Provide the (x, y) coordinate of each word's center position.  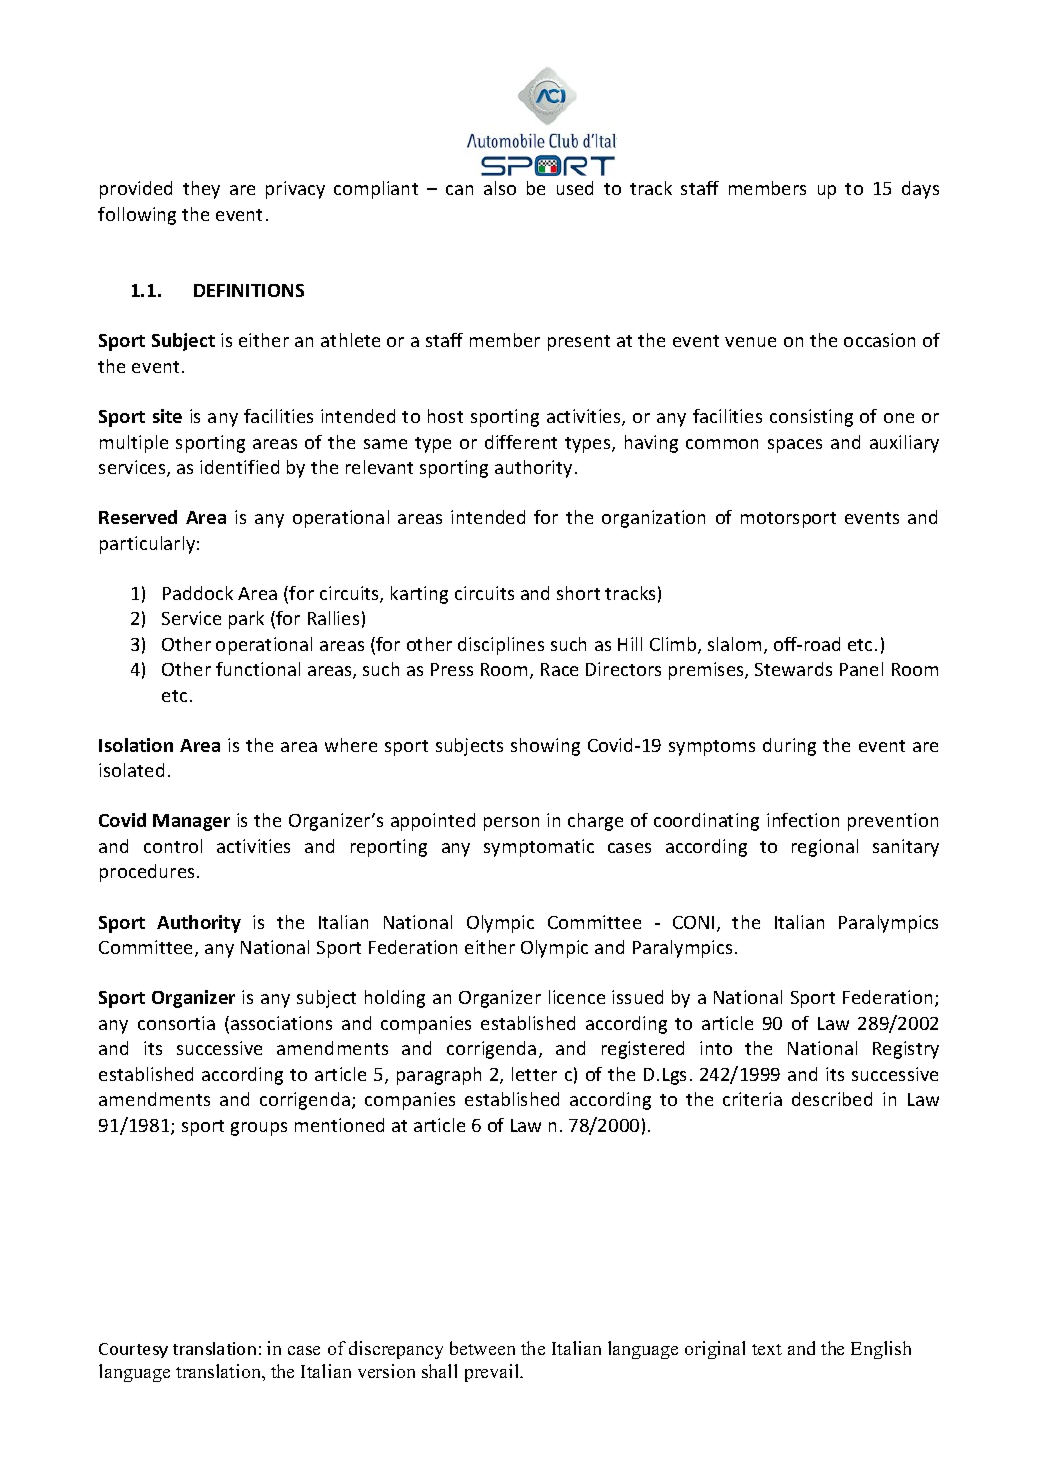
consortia (176, 1023)
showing (545, 747)
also (500, 188)
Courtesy (133, 1350)
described (832, 1099)
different (521, 442)
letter (534, 1074)
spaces (795, 446)
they (201, 190)
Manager (191, 822)
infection (803, 820)
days (920, 190)
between (482, 1348)
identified (239, 467)
